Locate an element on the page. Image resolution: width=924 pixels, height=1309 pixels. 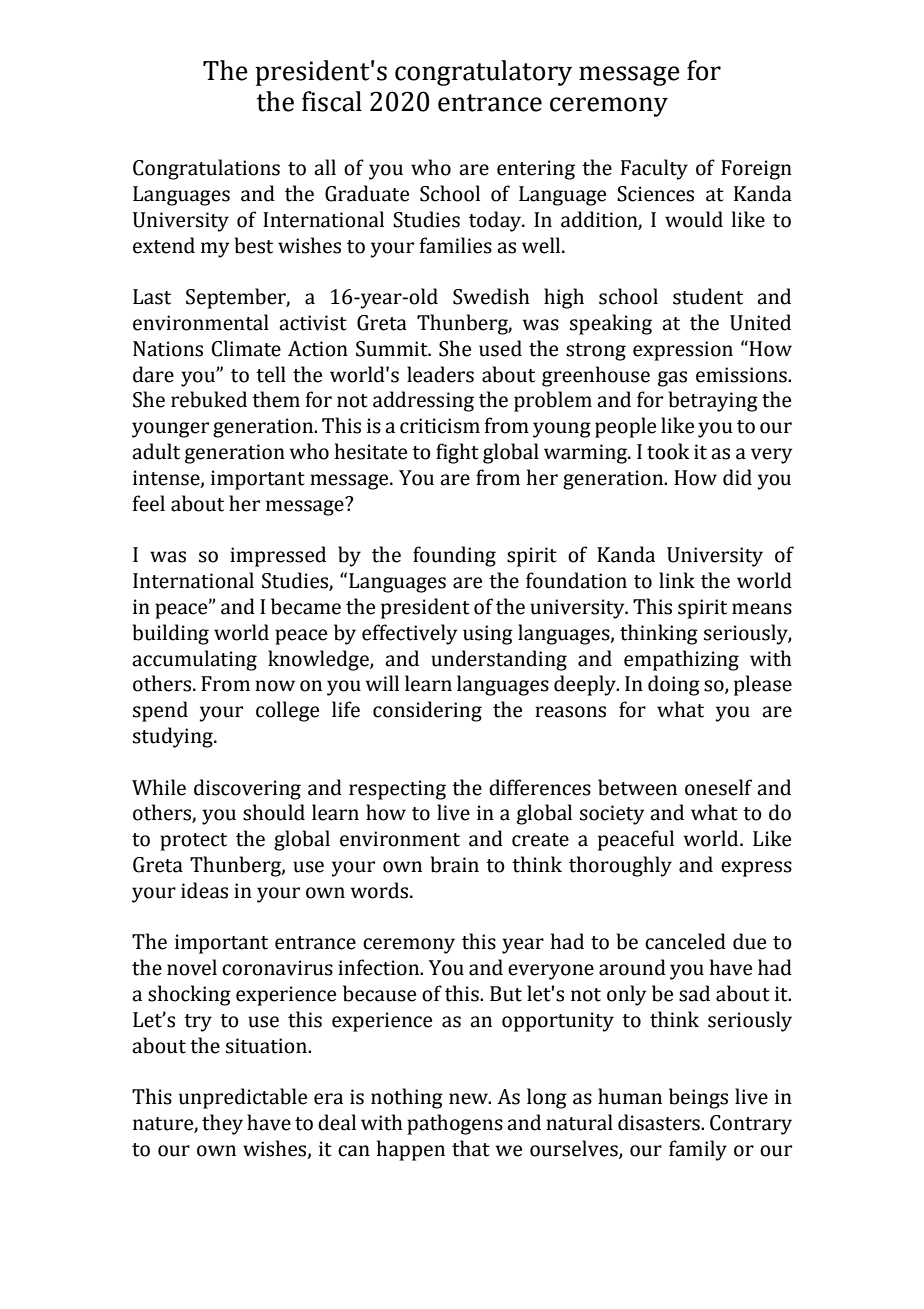
congratulatory is located at coordinates (483, 73).
